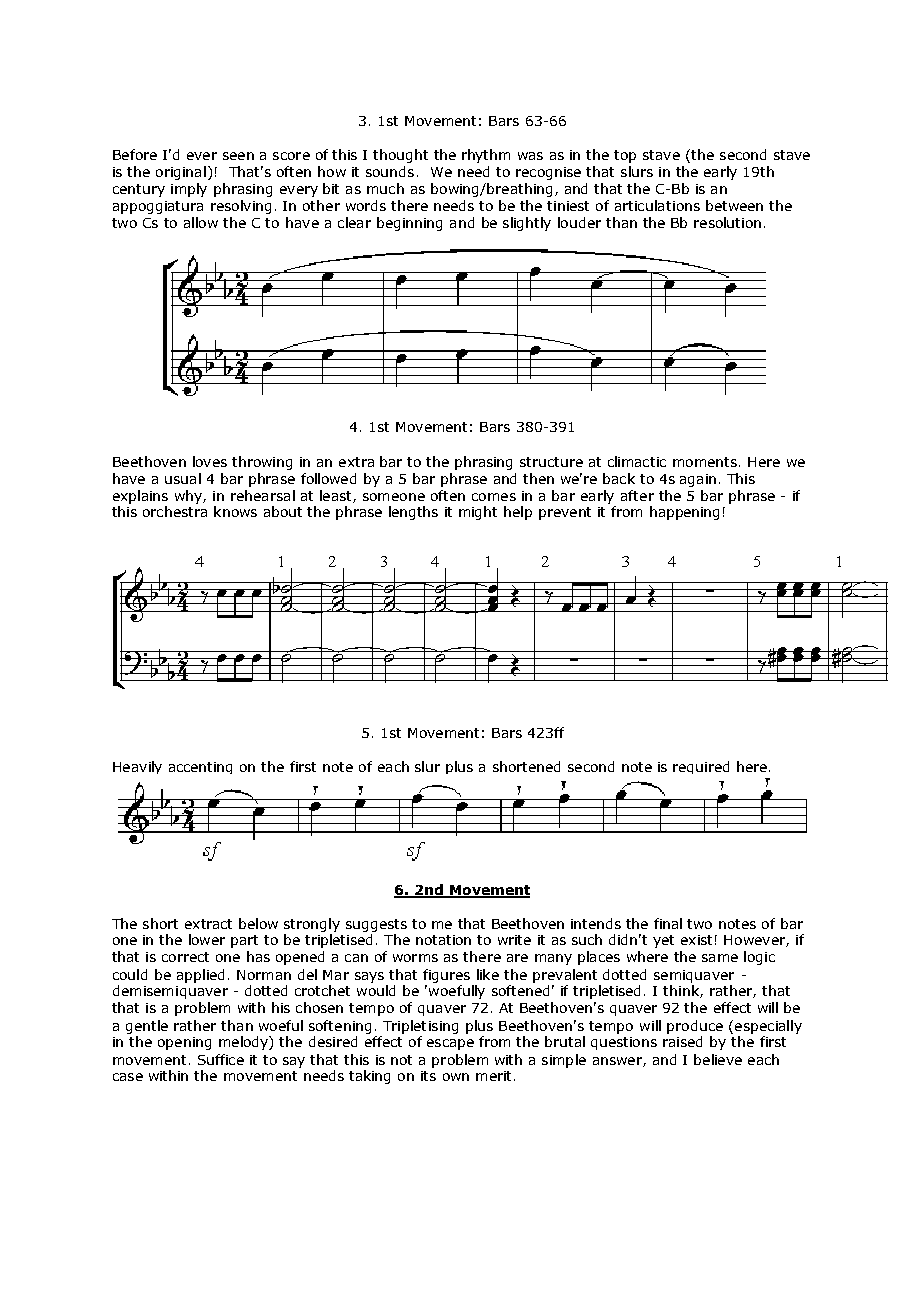 The height and width of the screenshot is (1308, 924). Describe the element at coordinates (486, 156) in the screenshot. I see `rhythm` at that location.
